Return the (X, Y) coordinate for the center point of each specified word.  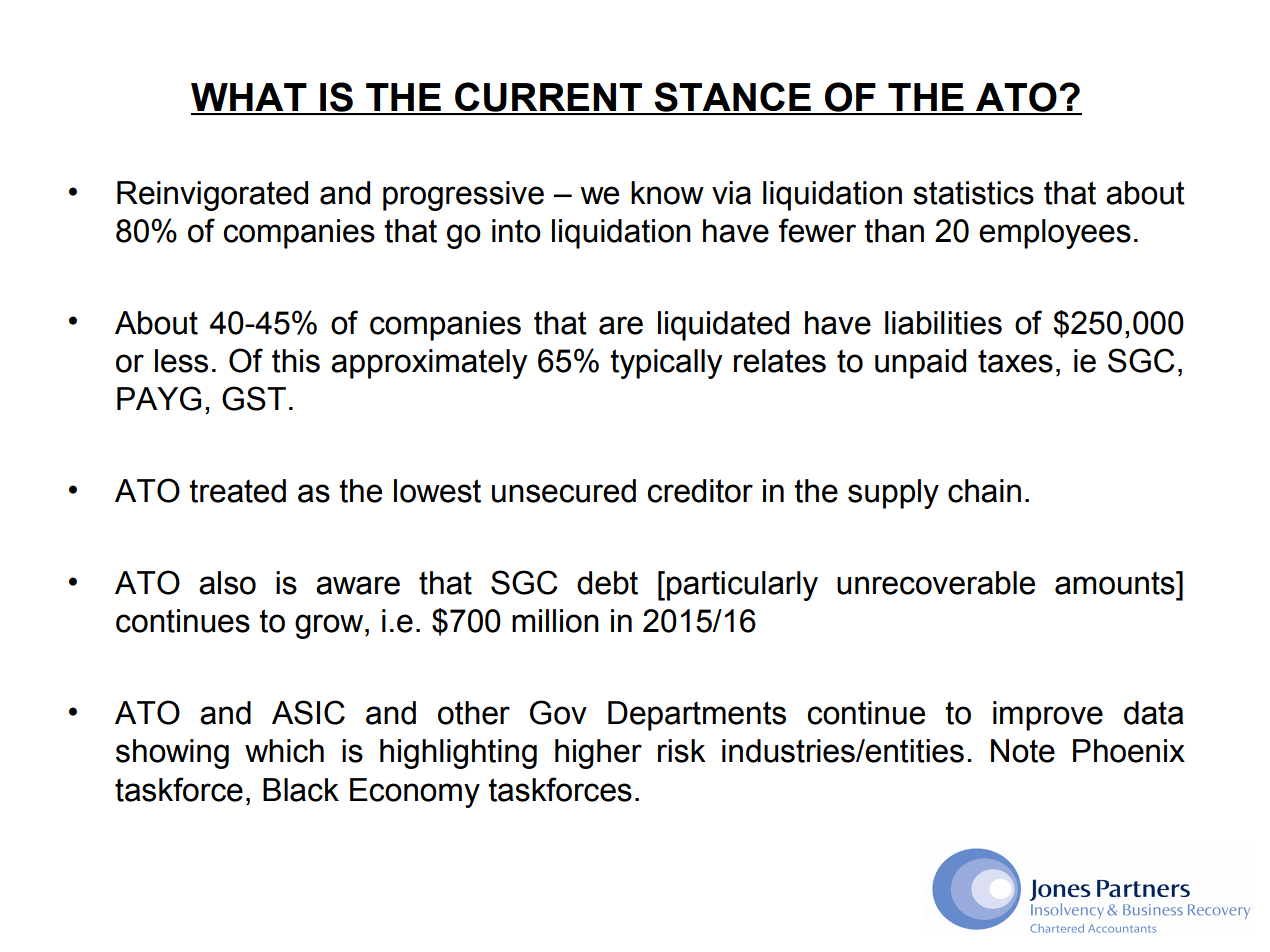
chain (984, 491)
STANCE (732, 98)
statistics (973, 193)
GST (254, 398)
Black (301, 790)
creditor (700, 491)
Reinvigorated (212, 196)
